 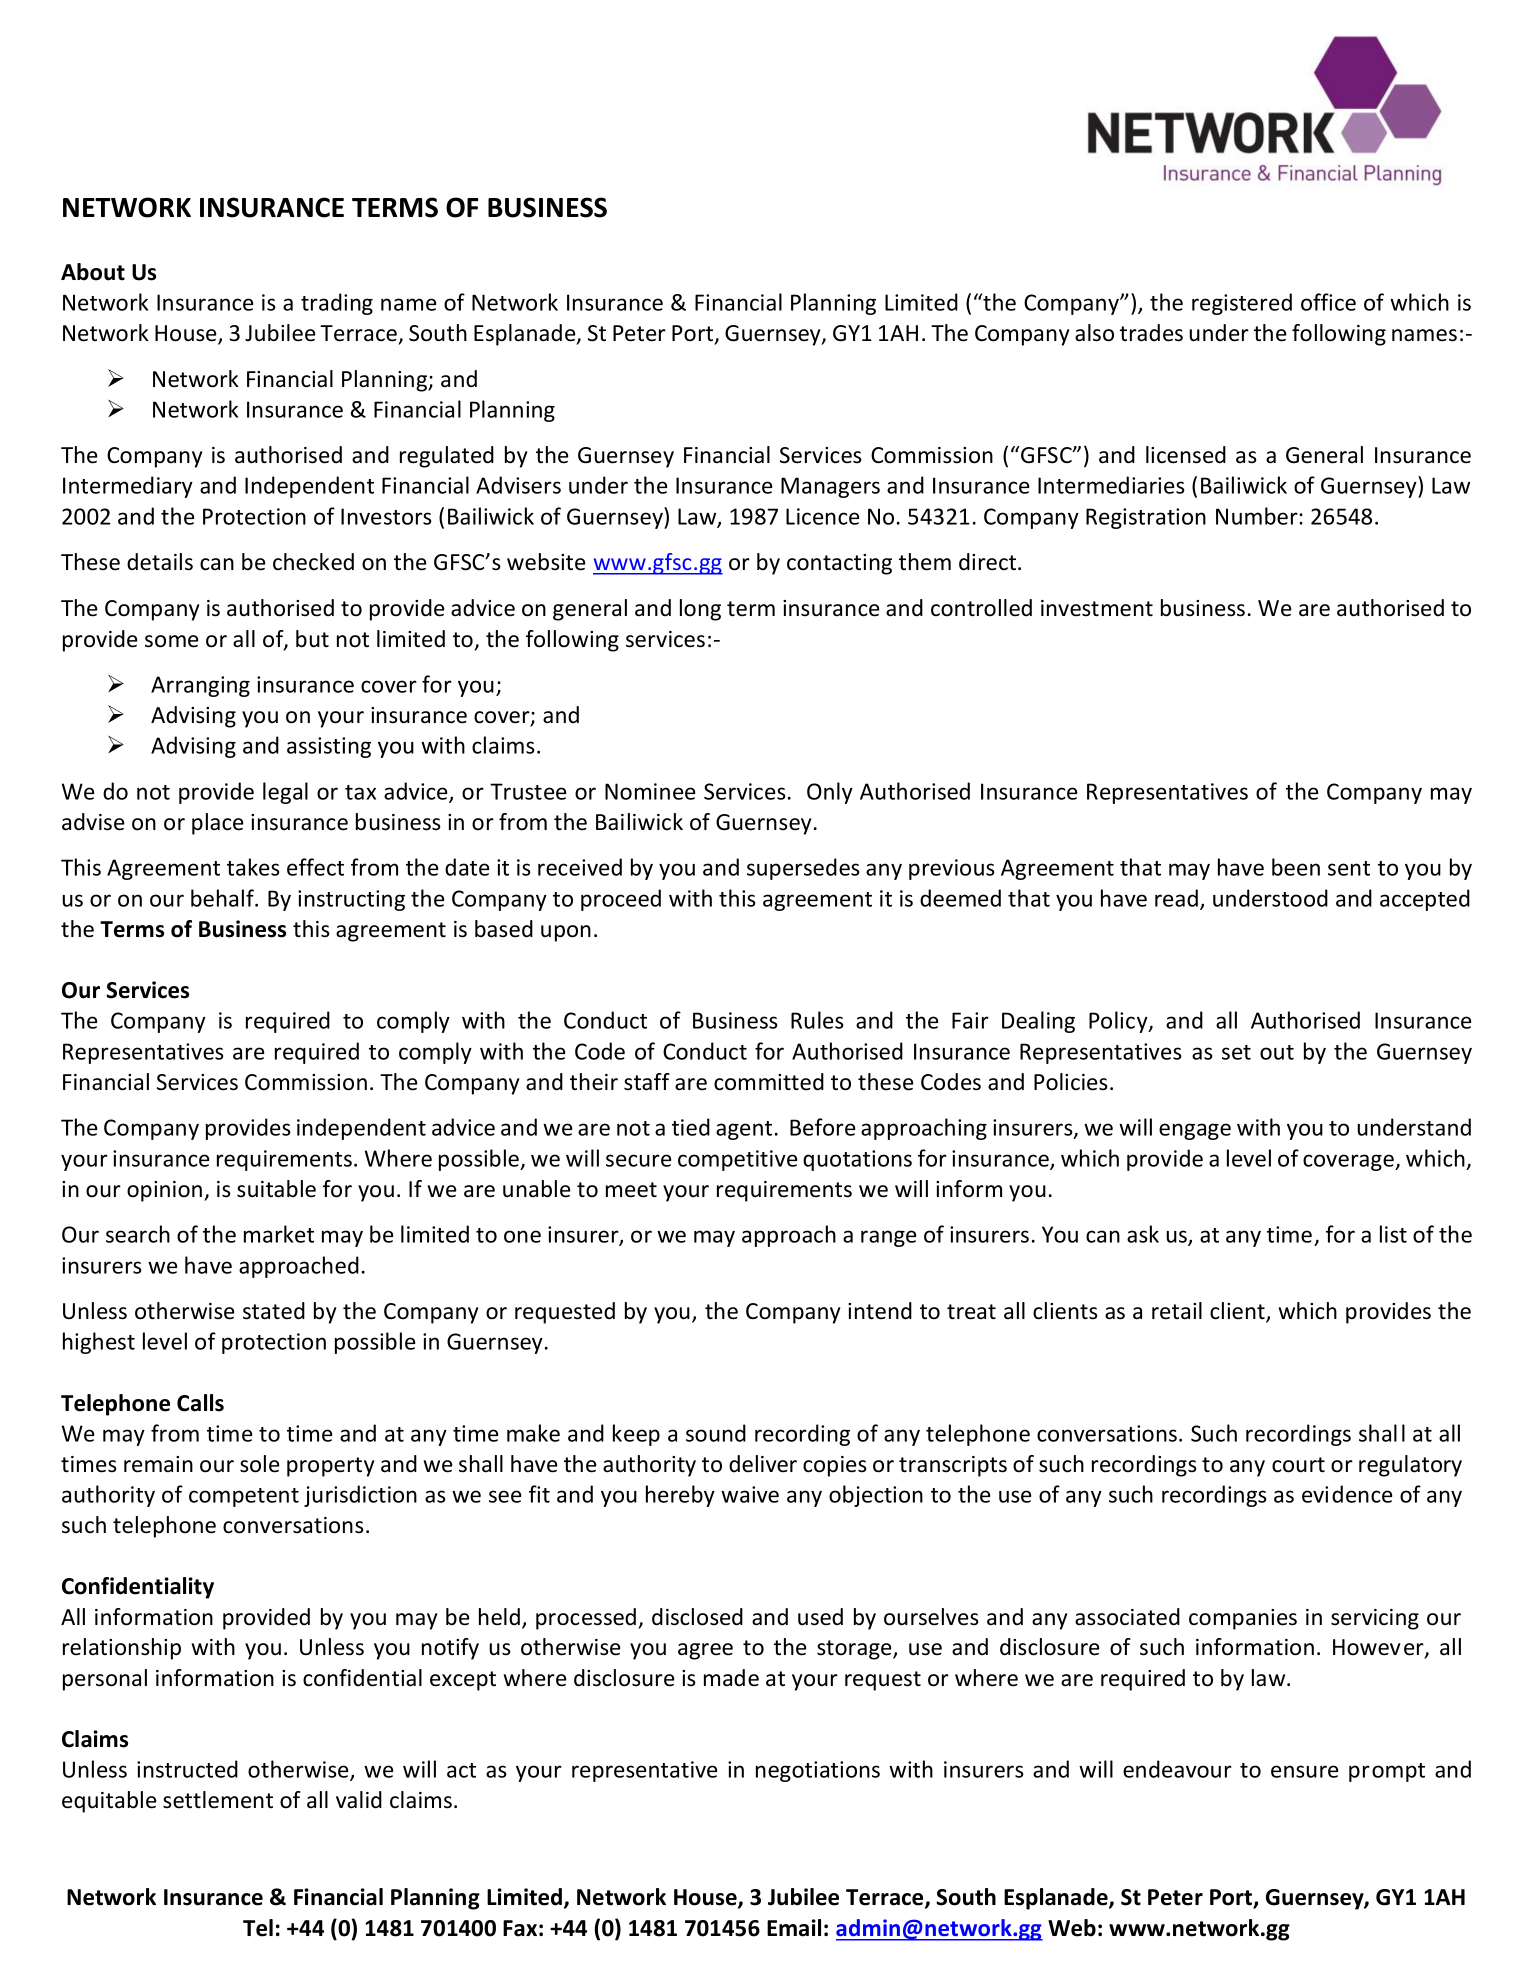 I want to click on court, so click(x=1298, y=1465).
